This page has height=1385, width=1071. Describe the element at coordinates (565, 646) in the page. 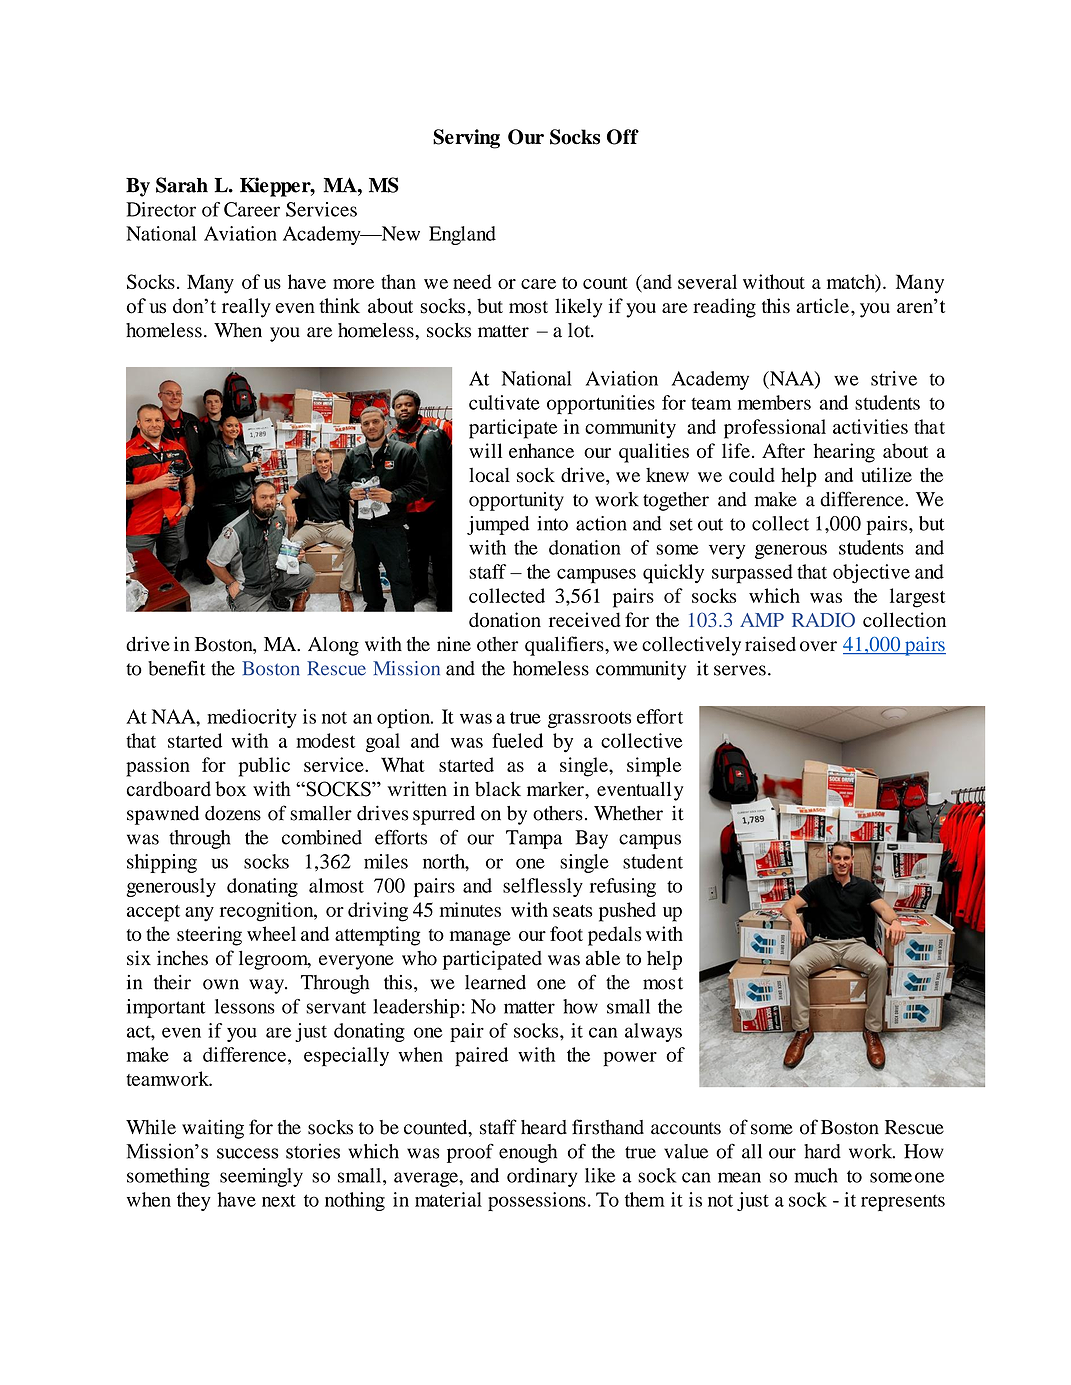

I see `qualifiers` at that location.
